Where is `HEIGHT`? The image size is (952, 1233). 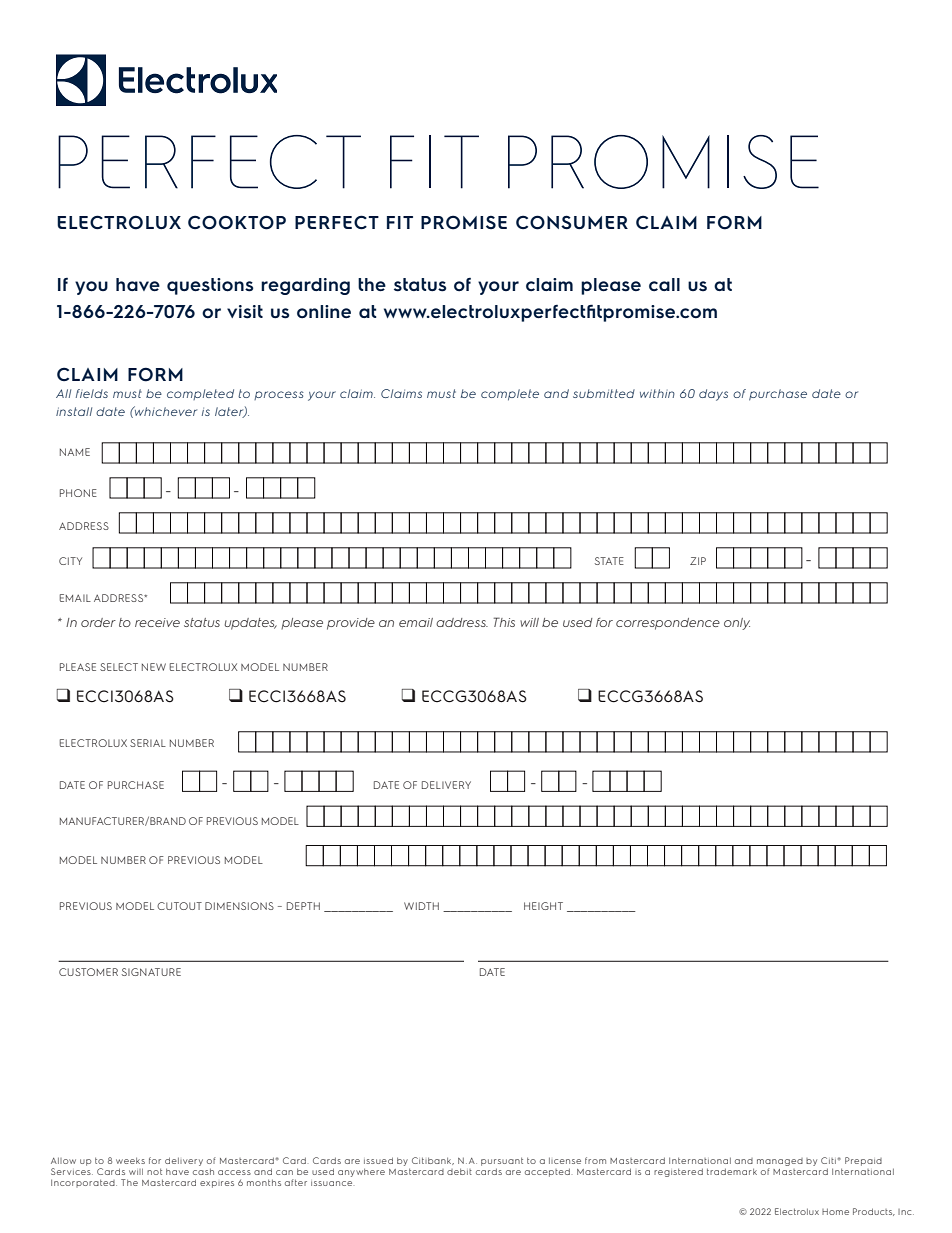
HEIGHT is located at coordinates (543, 906).
